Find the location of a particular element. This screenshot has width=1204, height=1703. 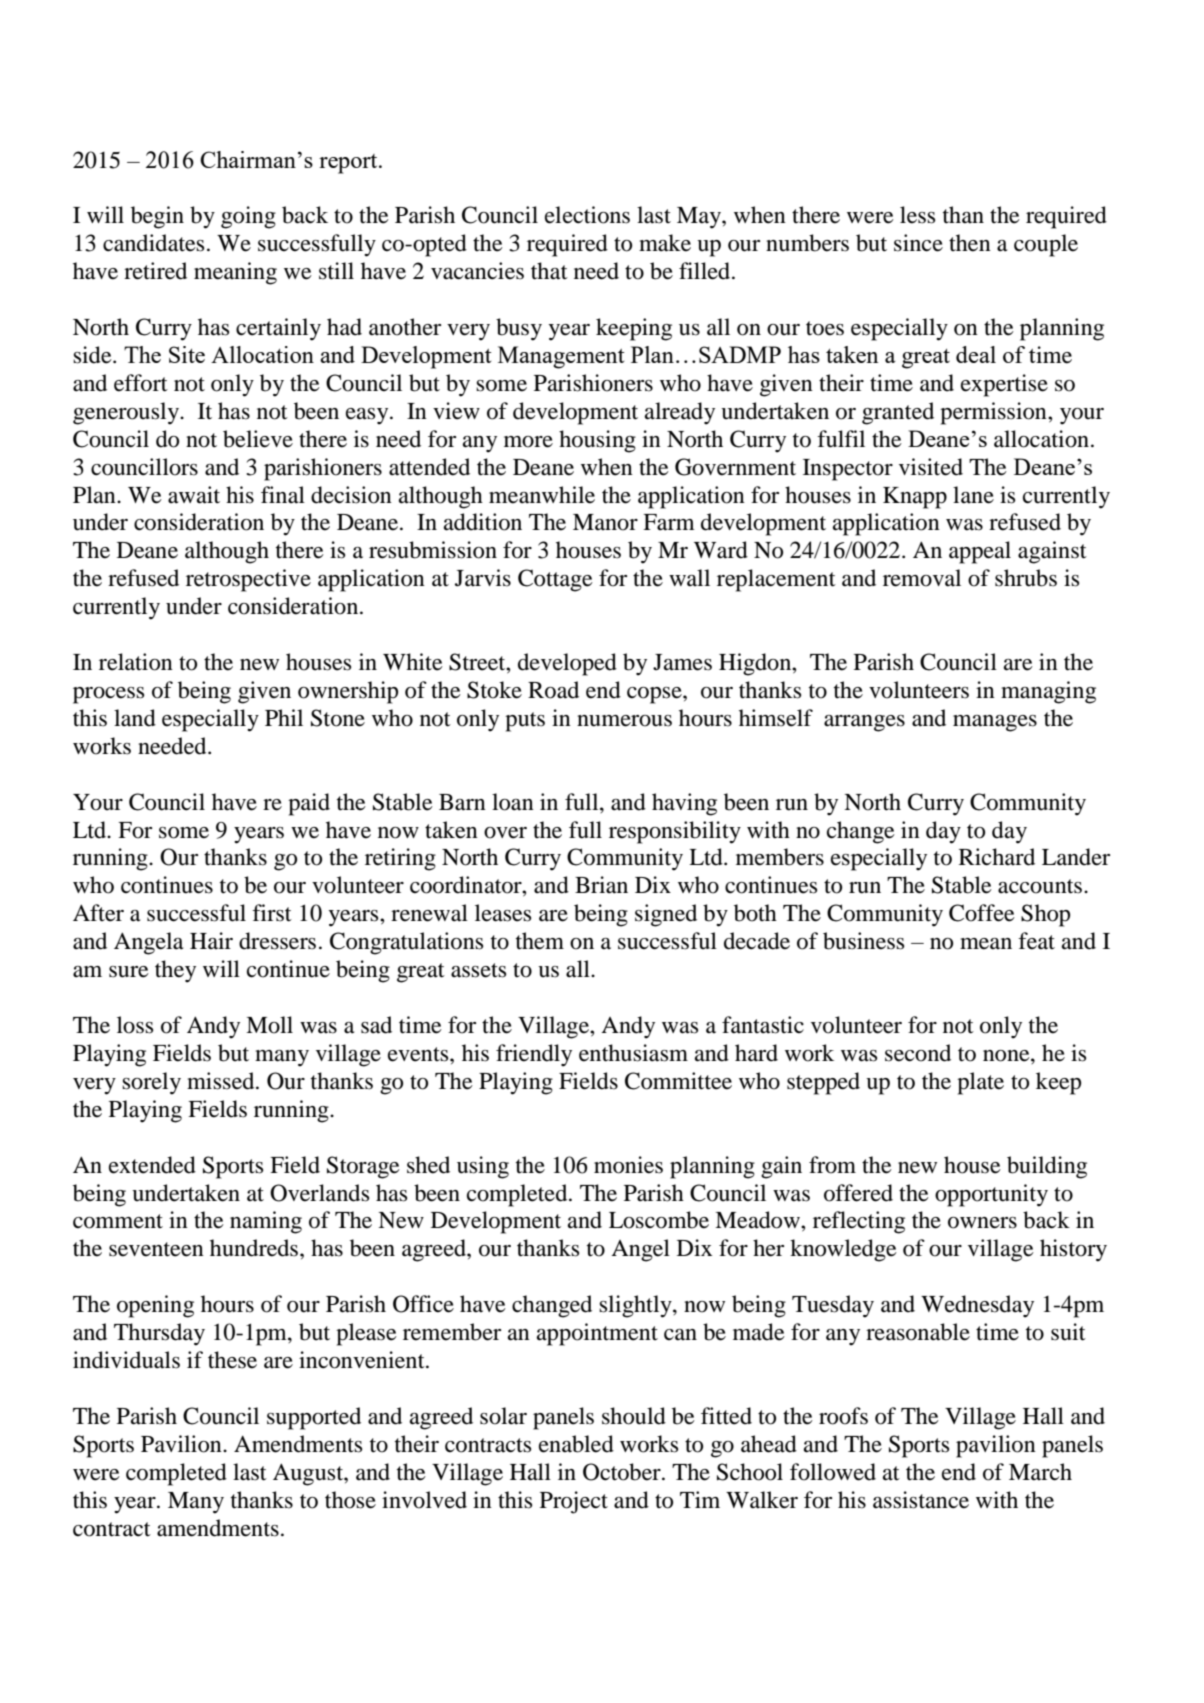

retrospective is located at coordinates (248, 580).
